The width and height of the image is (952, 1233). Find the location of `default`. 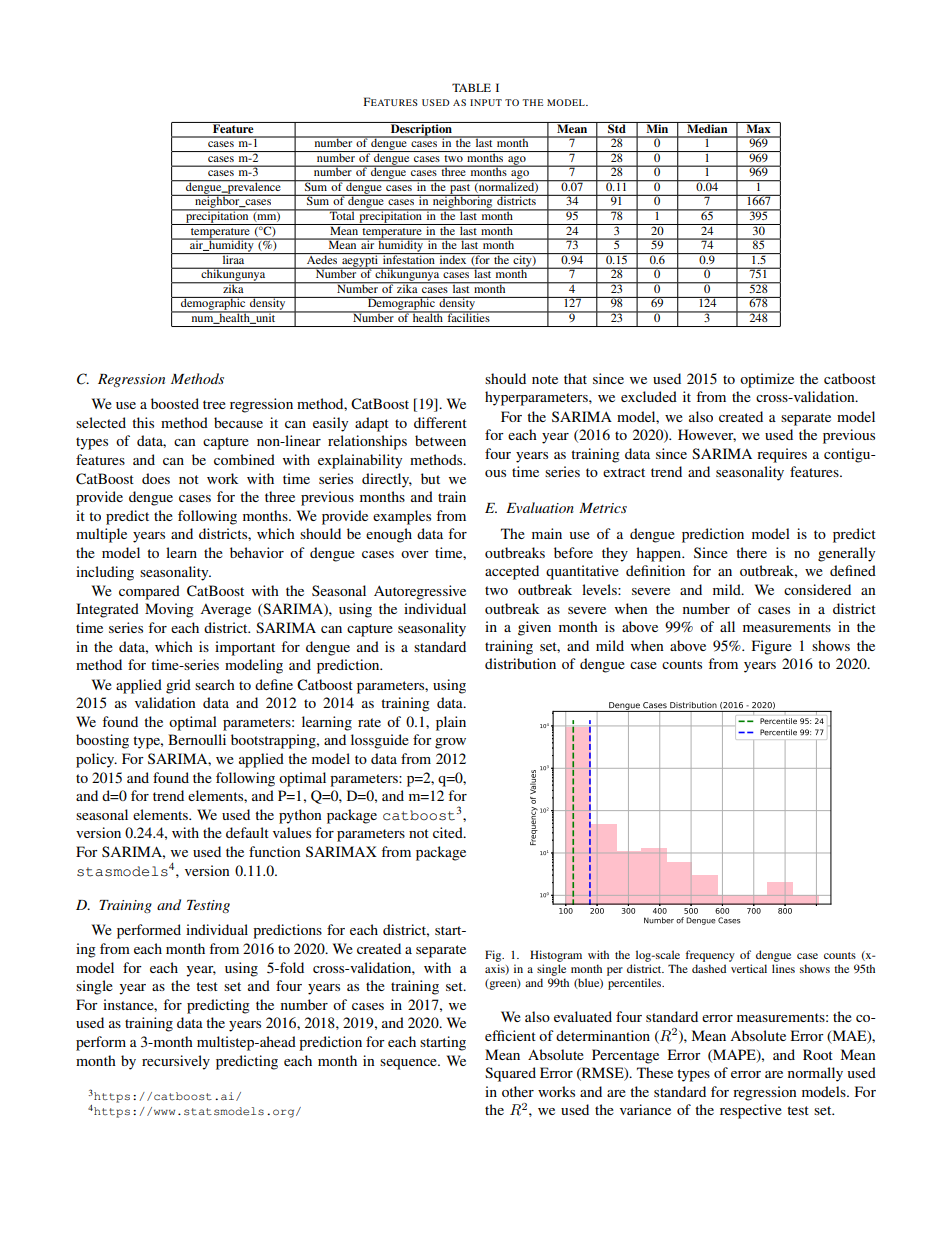

default is located at coordinates (247, 832).
